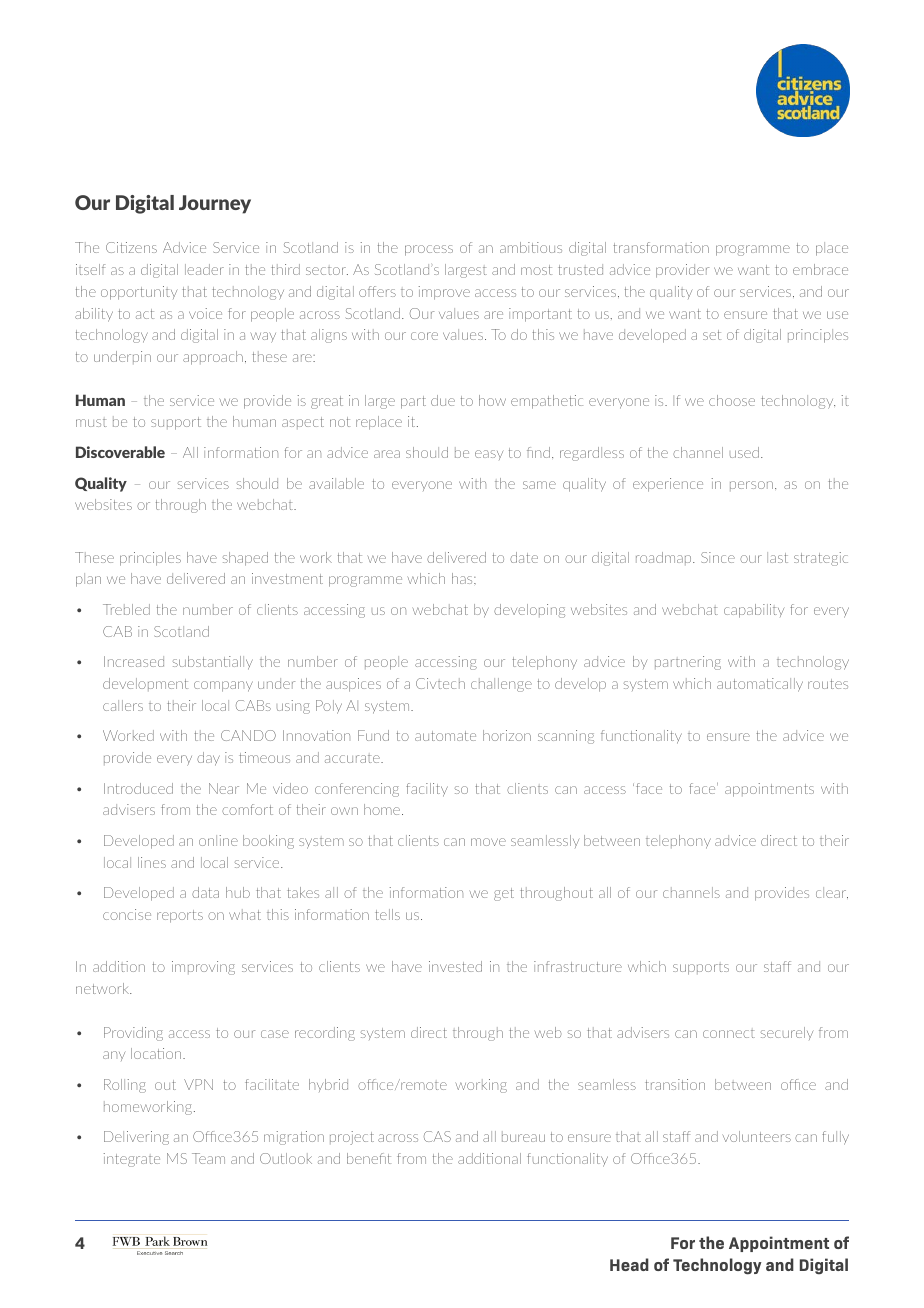 This screenshot has width=924, height=1308. Describe the element at coordinates (751, 486) in the screenshot. I see `person` at that location.
